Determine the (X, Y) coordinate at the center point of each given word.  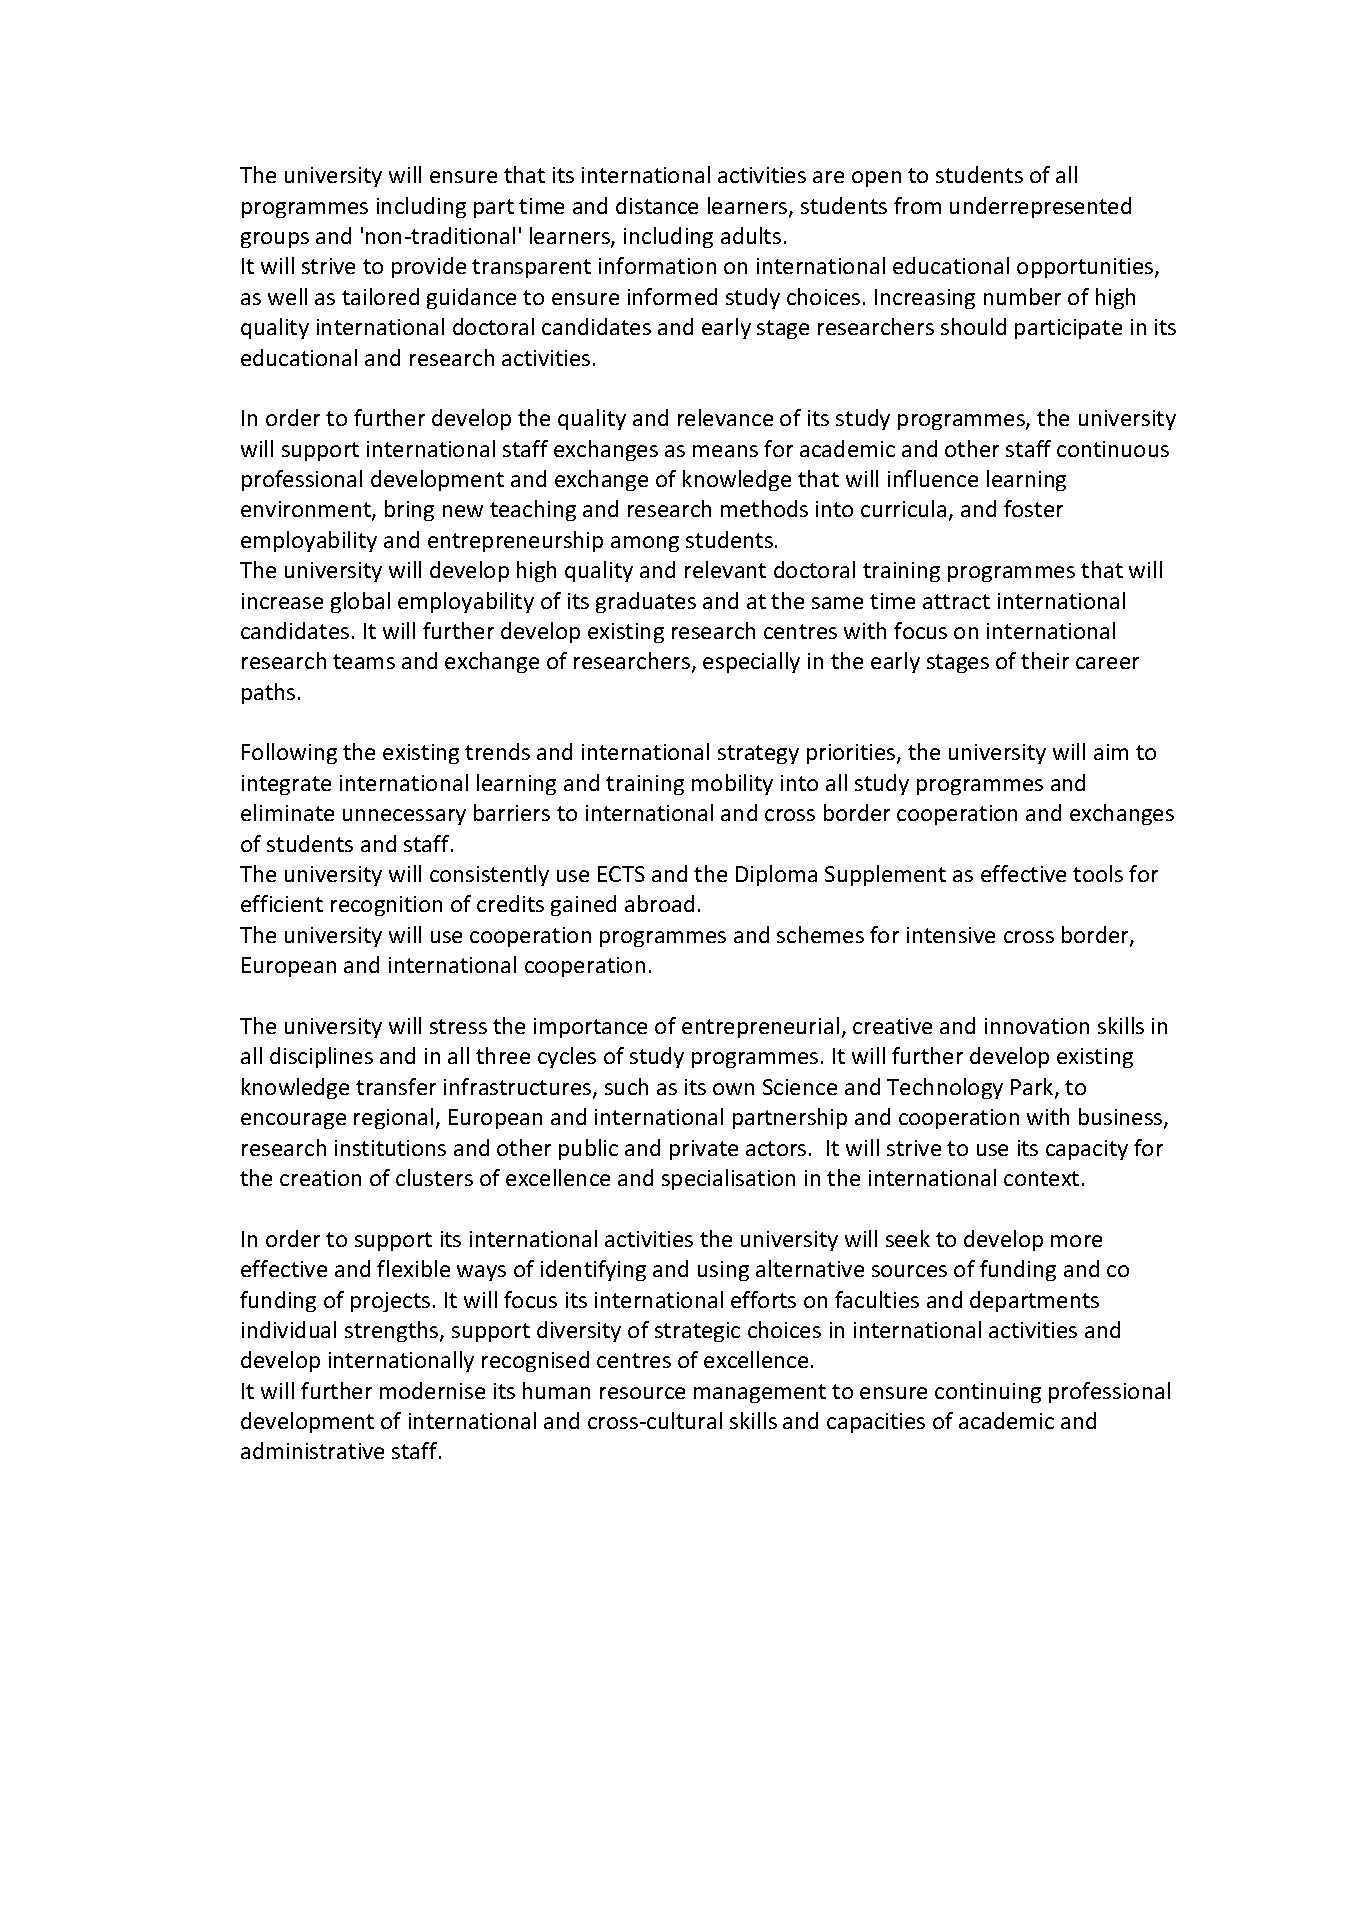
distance (657, 205)
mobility (732, 784)
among (645, 544)
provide (429, 267)
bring (409, 510)
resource (642, 1393)
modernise (432, 1390)
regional (393, 1118)
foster (1033, 508)
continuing (988, 1393)
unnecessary (404, 817)
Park (1033, 1088)
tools (1098, 873)
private (704, 1150)
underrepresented (1040, 207)
